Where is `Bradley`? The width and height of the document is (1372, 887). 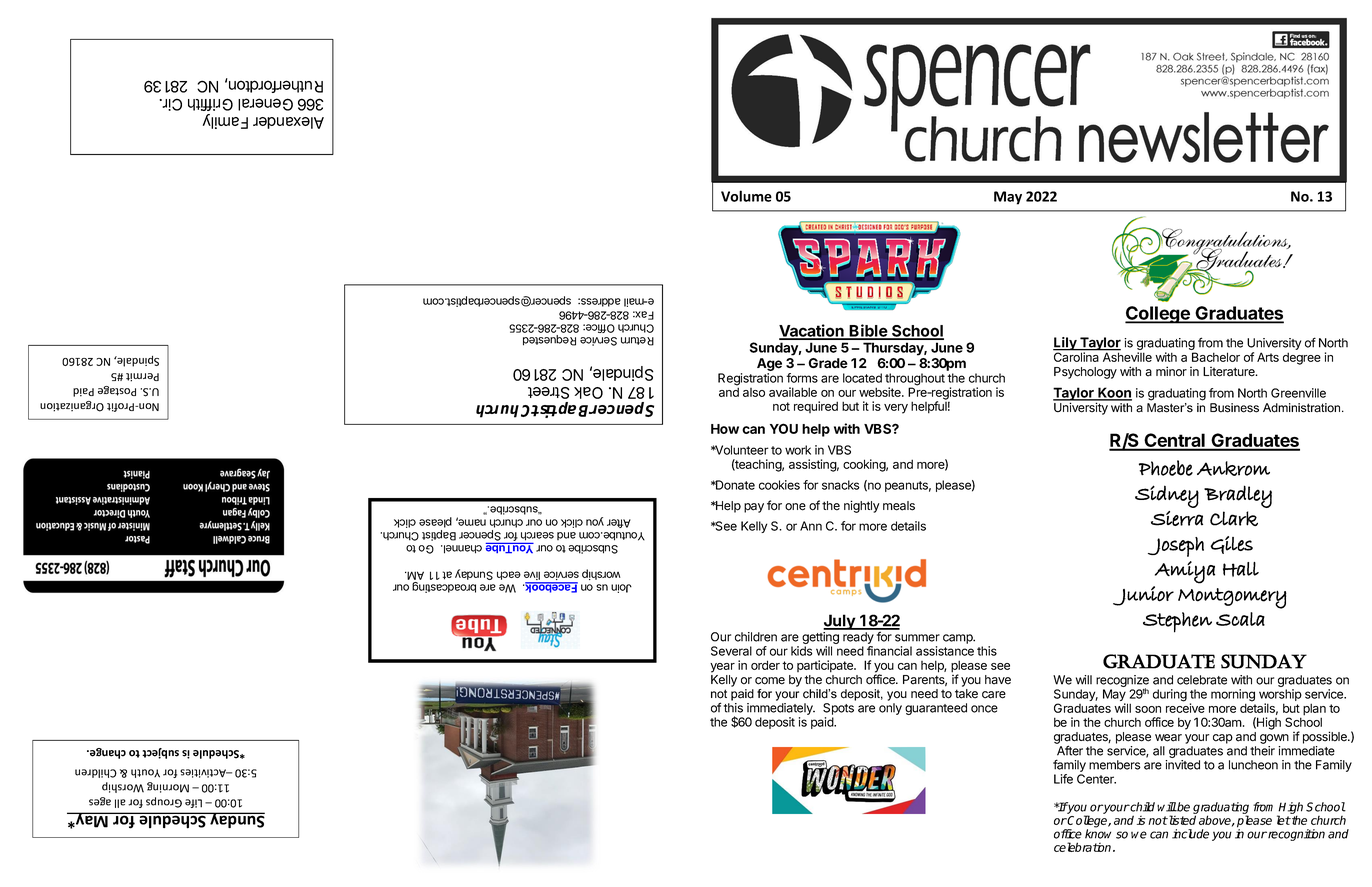 Bradley is located at coordinates (1238, 496).
